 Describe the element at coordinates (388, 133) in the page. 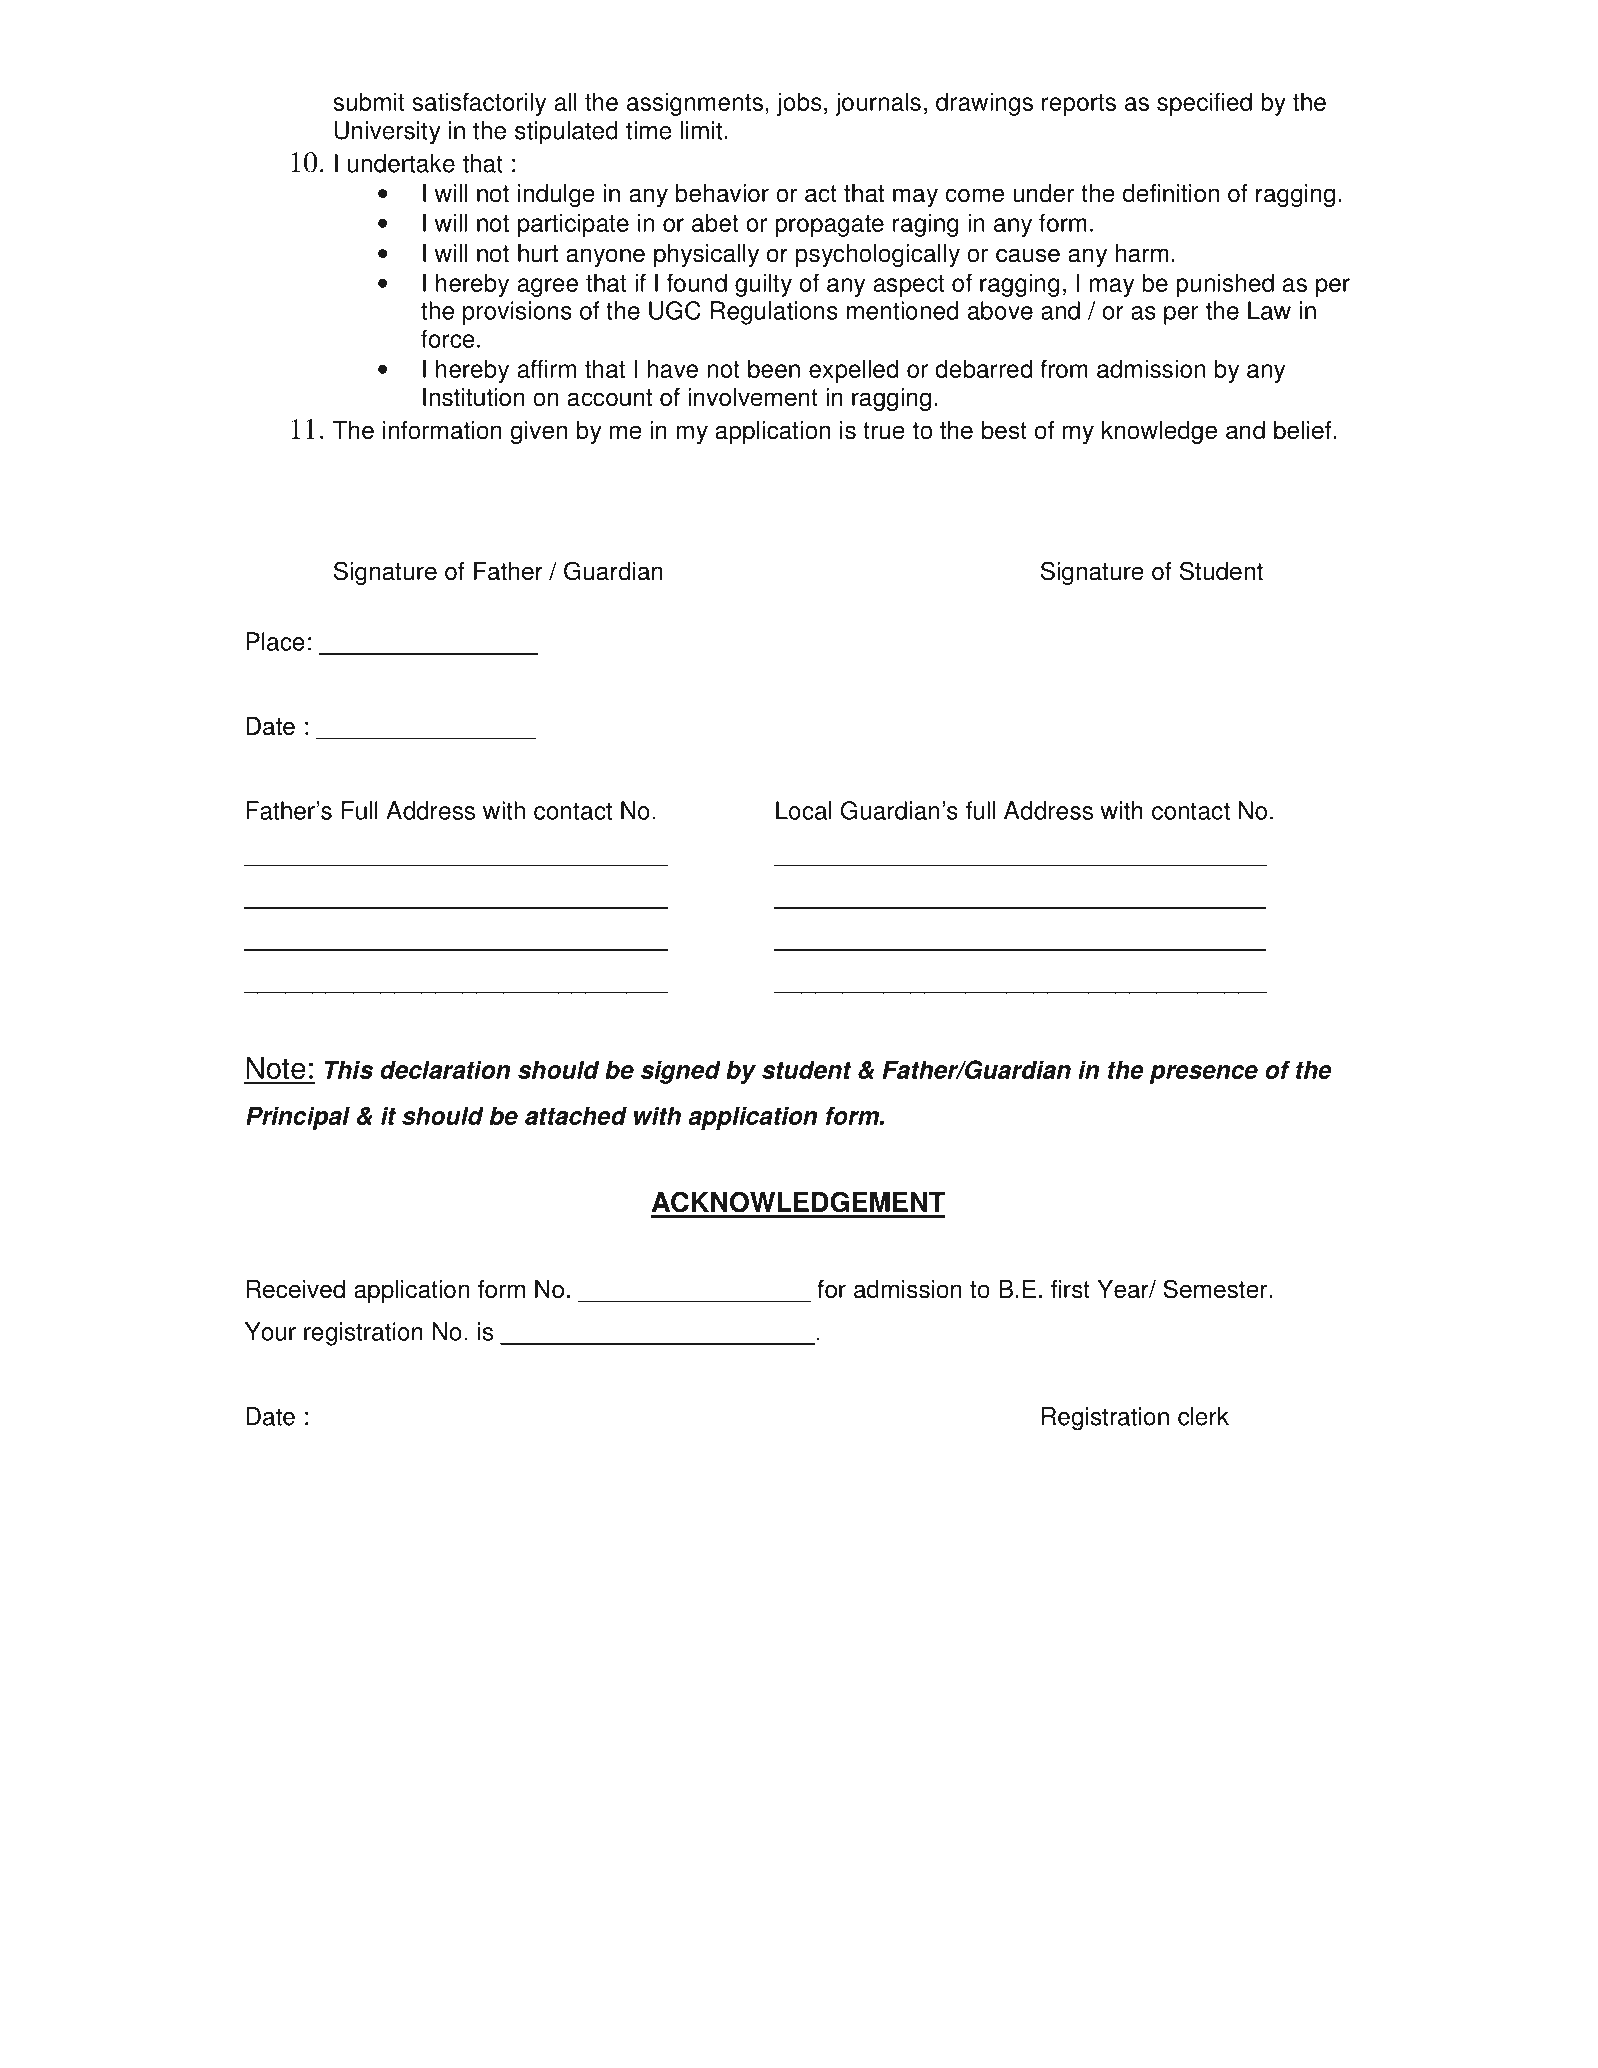

I see `University` at that location.
